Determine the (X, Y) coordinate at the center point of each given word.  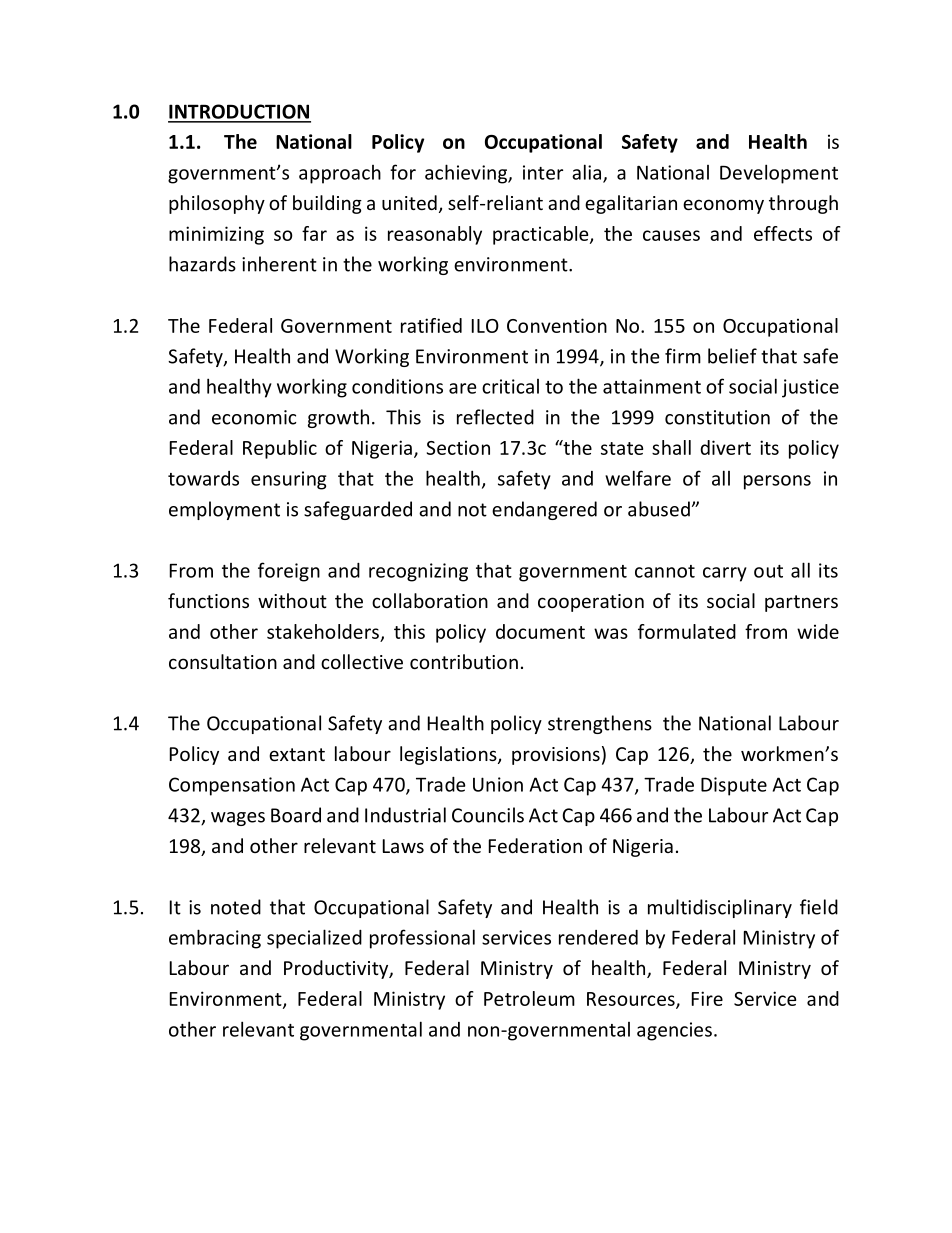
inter (543, 172)
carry (725, 574)
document (540, 631)
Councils (488, 815)
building (327, 204)
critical (510, 386)
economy (723, 206)
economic (254, 417)
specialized (314, 939)
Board (296, 815)
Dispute (734, 786)
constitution (717, 417)
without (292, 600)
